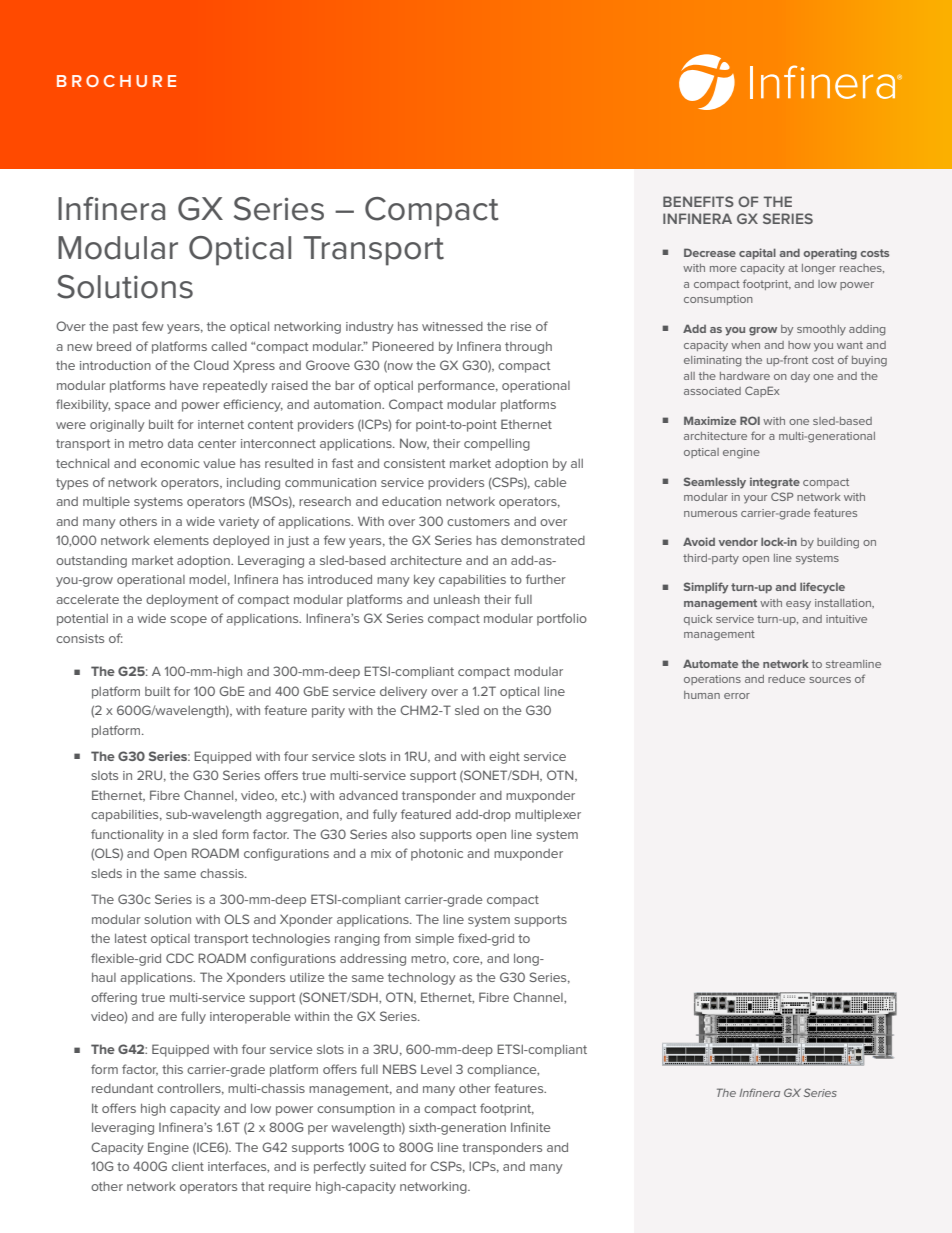 This screenshot has width=952, height=1233. What do you see at coordinates (434, 940) in the screenshot?
I see `simple` at bounding box center [434, 940].
